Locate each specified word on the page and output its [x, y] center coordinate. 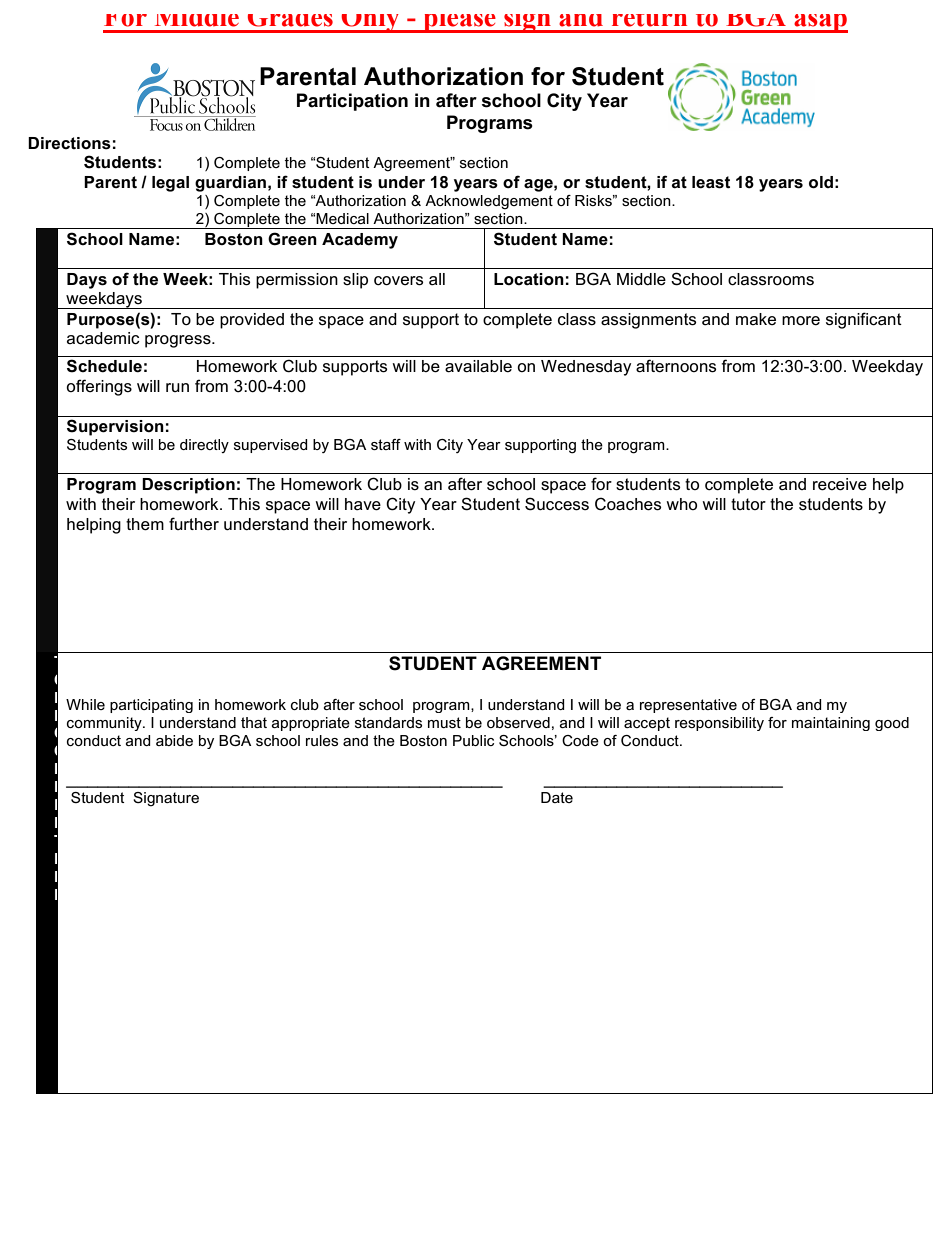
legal [170, 184]
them [145, 524]
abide [174, 740]
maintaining [831, 724]
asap [820, 23]
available [478, 366]
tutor [748, 504]
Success [557, 504]
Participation [352, 102]
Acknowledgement [489, 202]
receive [840, 484]
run [177, 387]
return [649, 20]
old [821, 182]
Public [473, 740]
